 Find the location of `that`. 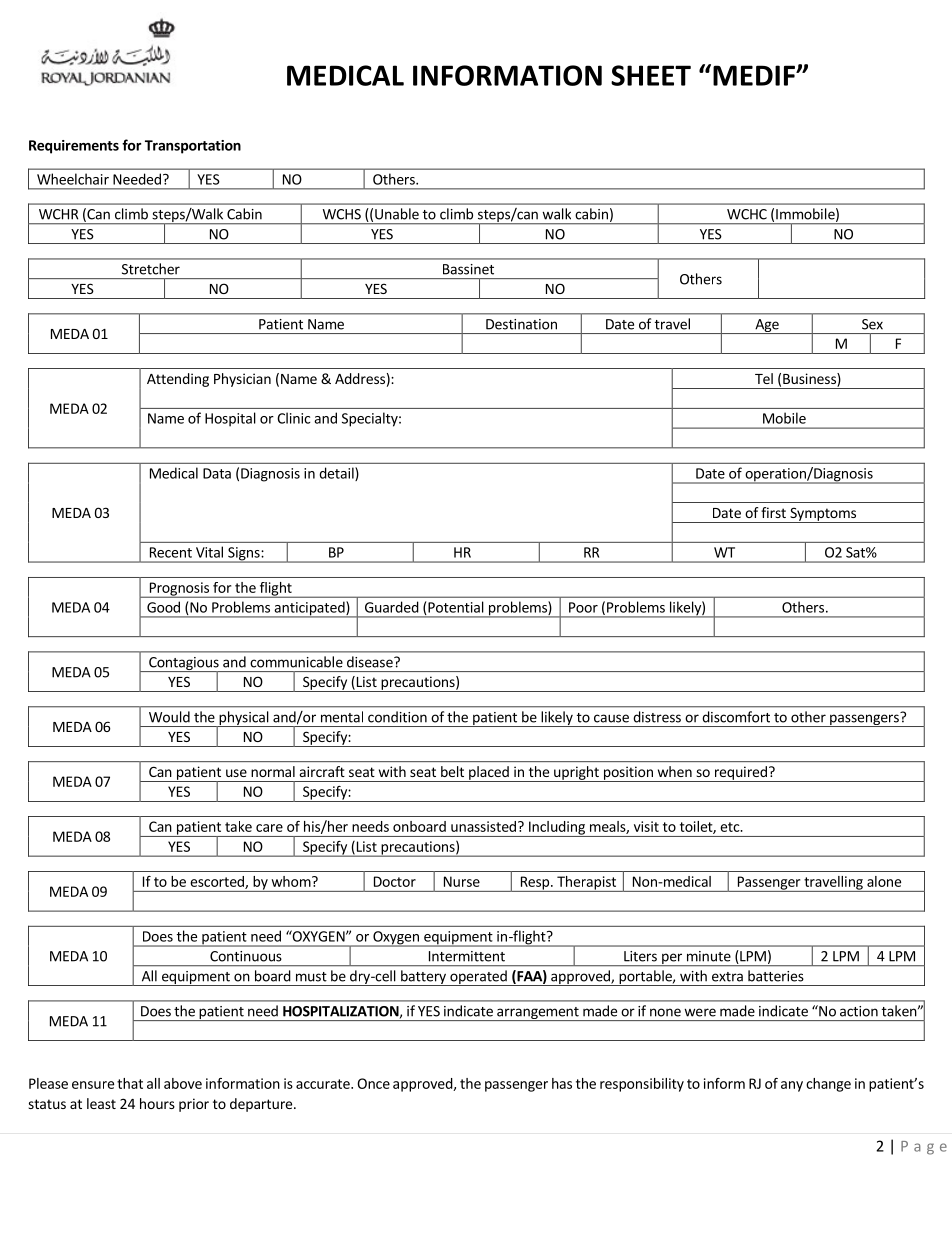

that is located at coordinates (130, 1083).
